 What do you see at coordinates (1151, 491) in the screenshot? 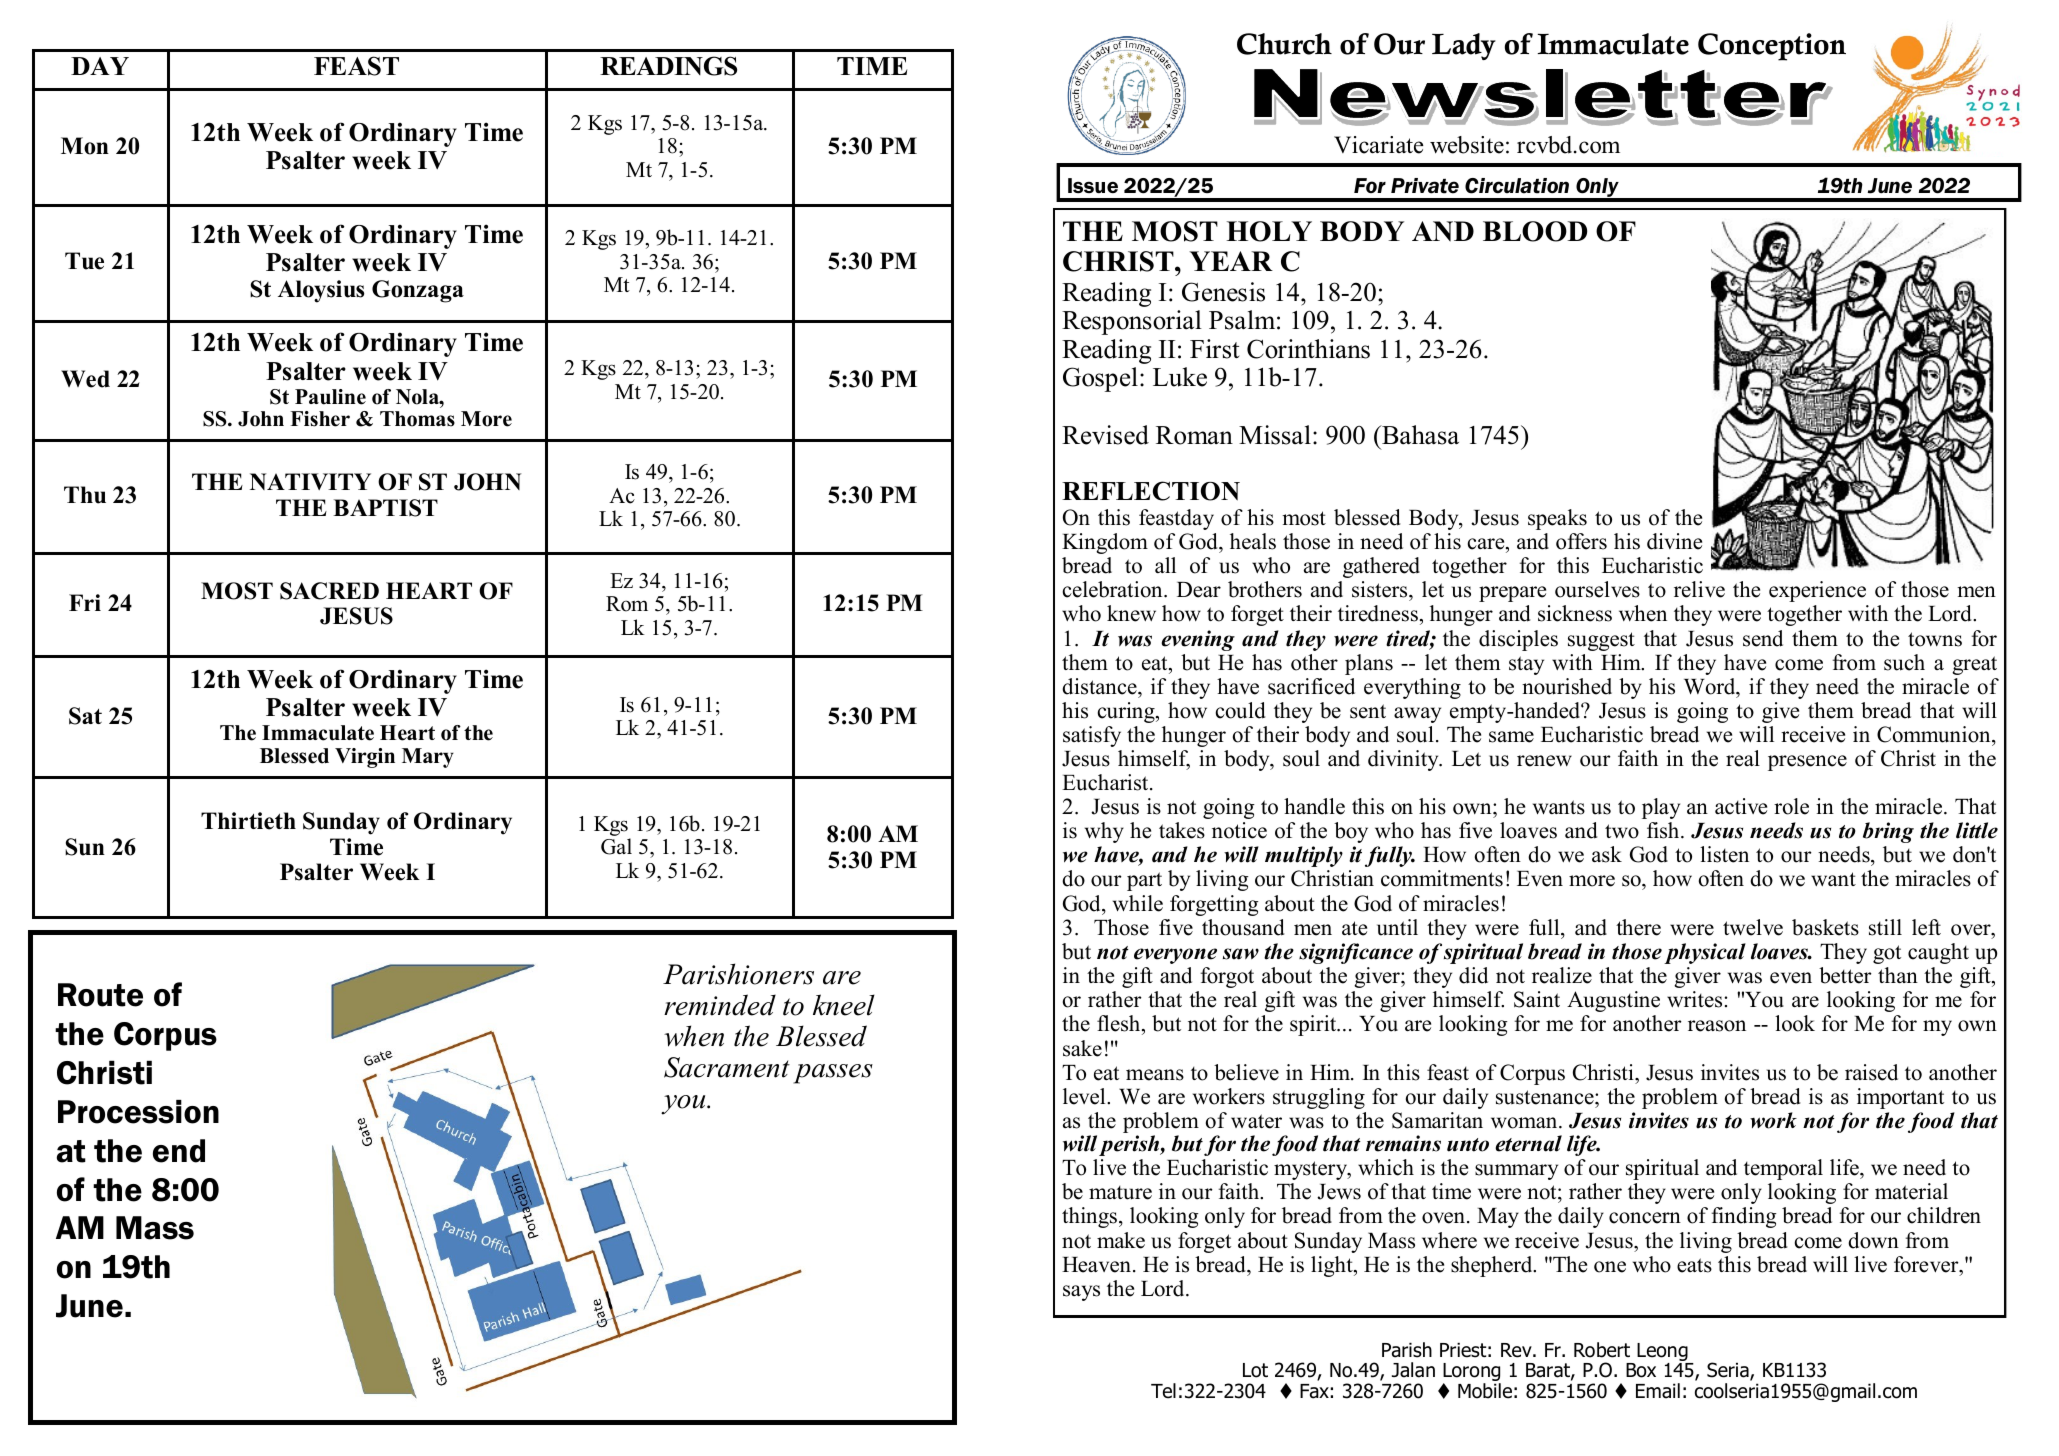
I see `REFLECTION` at bounding box center [1151, 491].
